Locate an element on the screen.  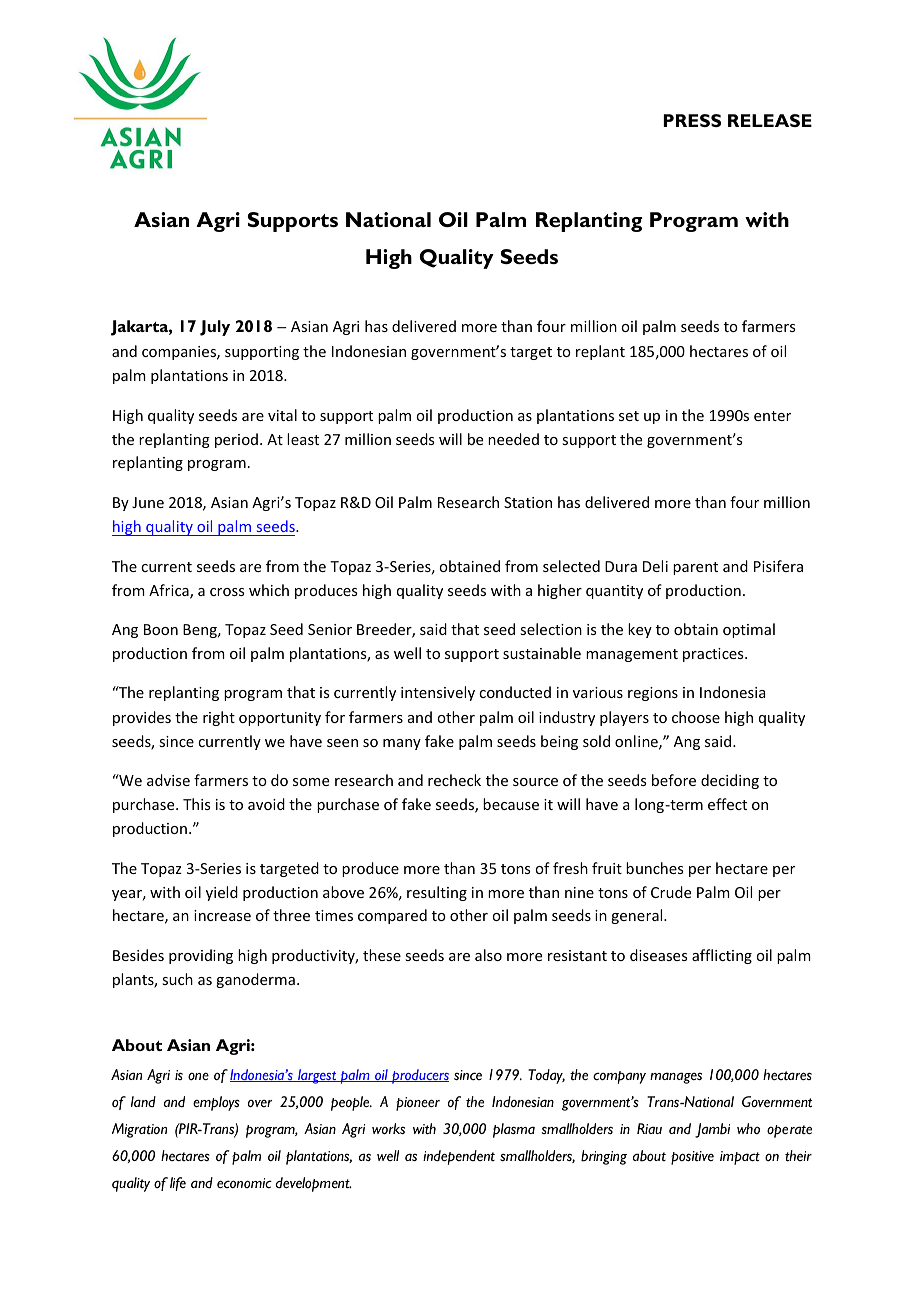
because is located at coordinates (511, 804).
